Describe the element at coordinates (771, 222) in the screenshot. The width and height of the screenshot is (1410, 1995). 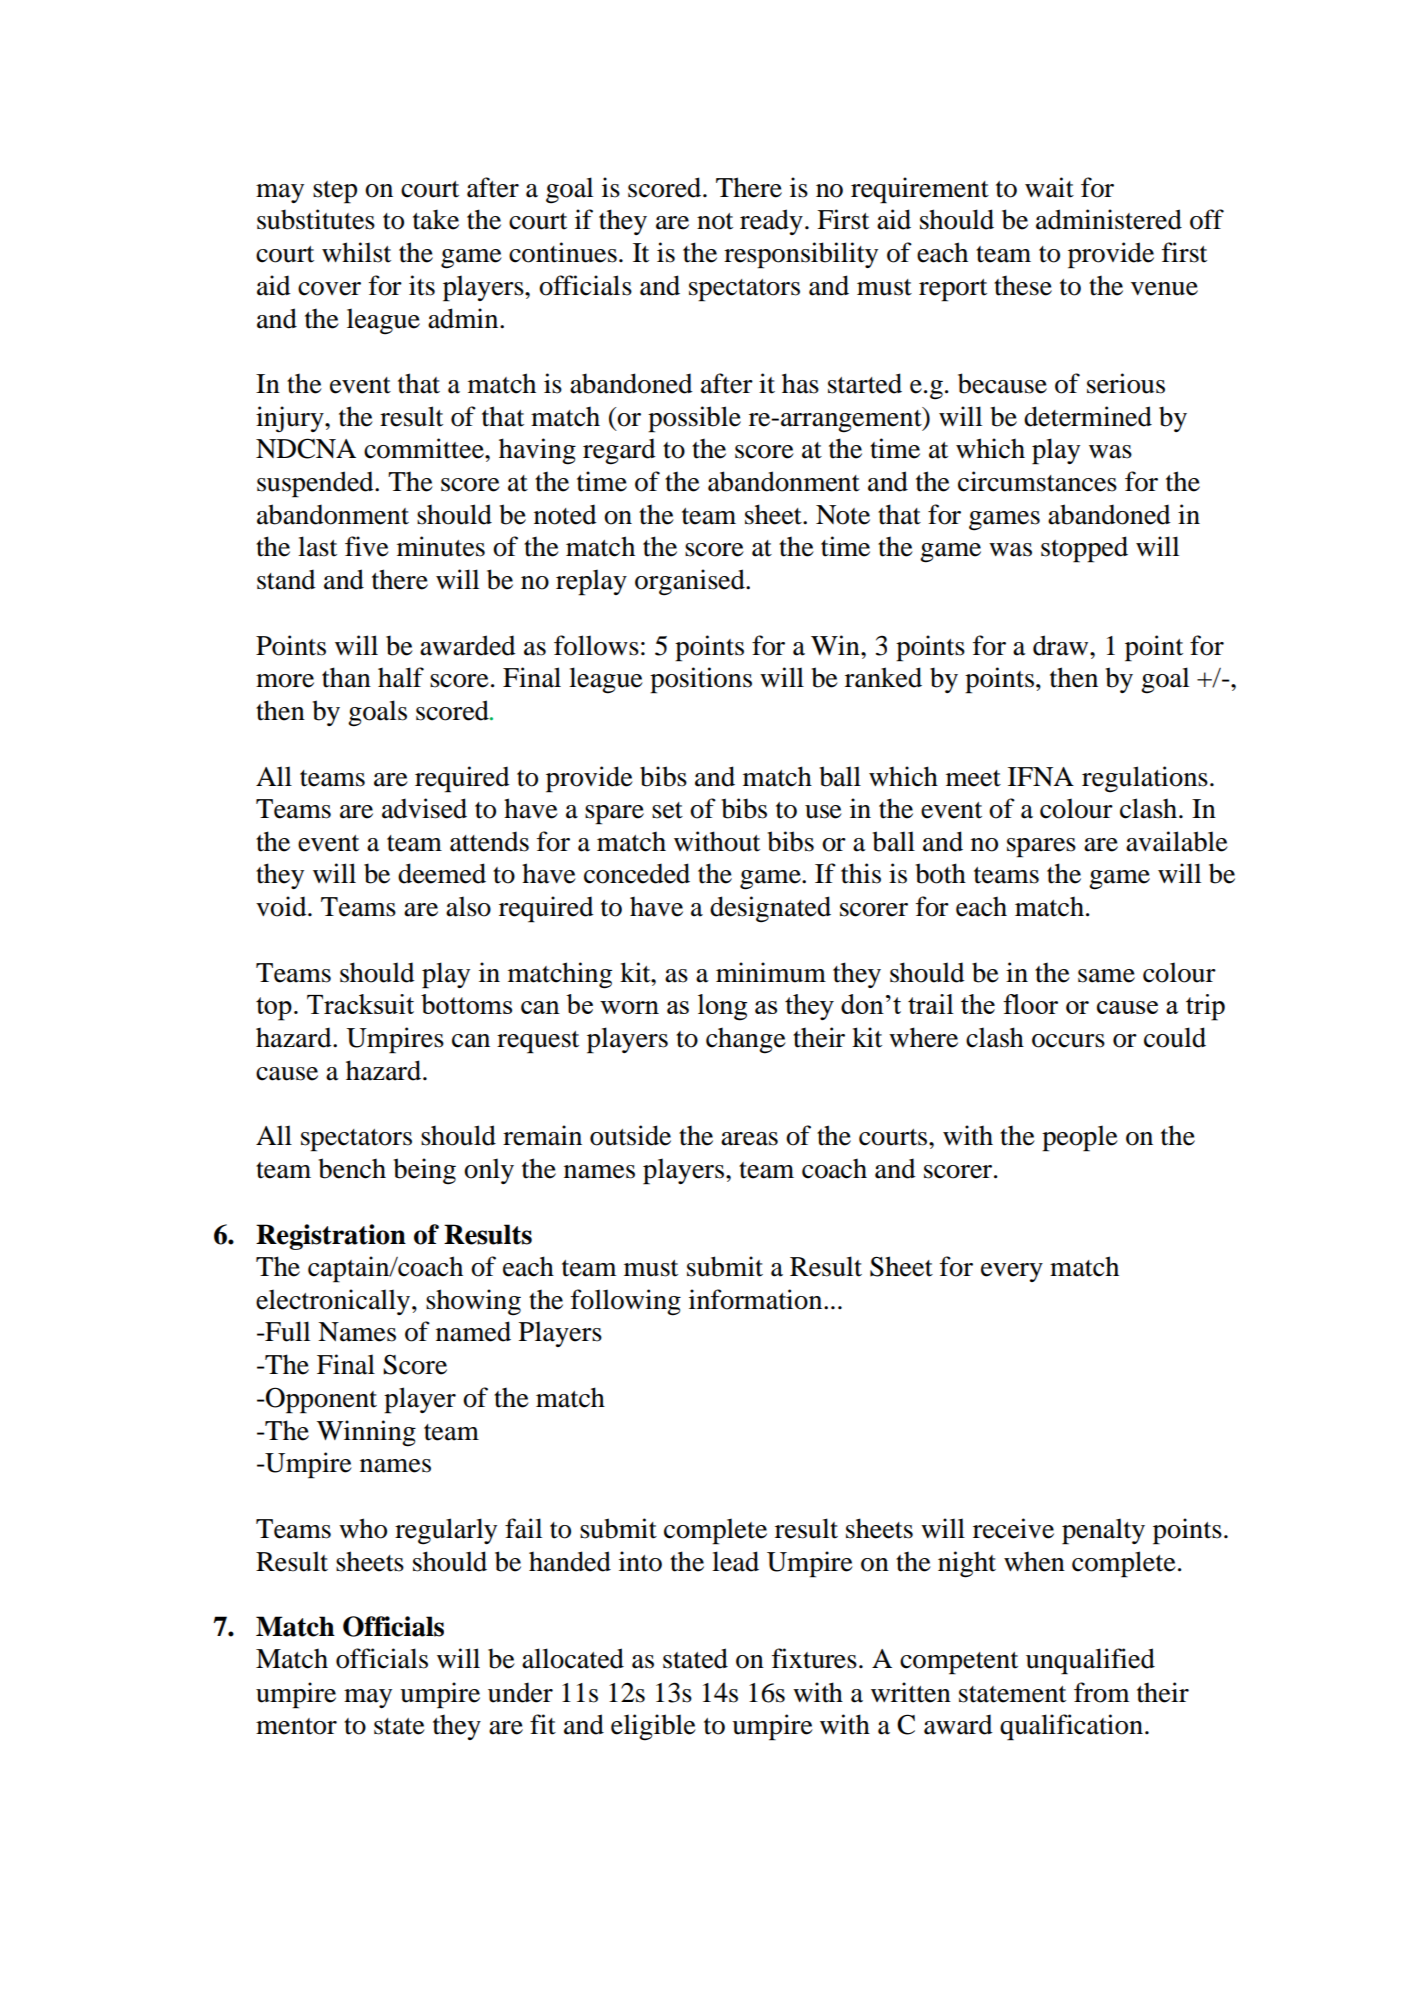
I see `ready` at that location.
